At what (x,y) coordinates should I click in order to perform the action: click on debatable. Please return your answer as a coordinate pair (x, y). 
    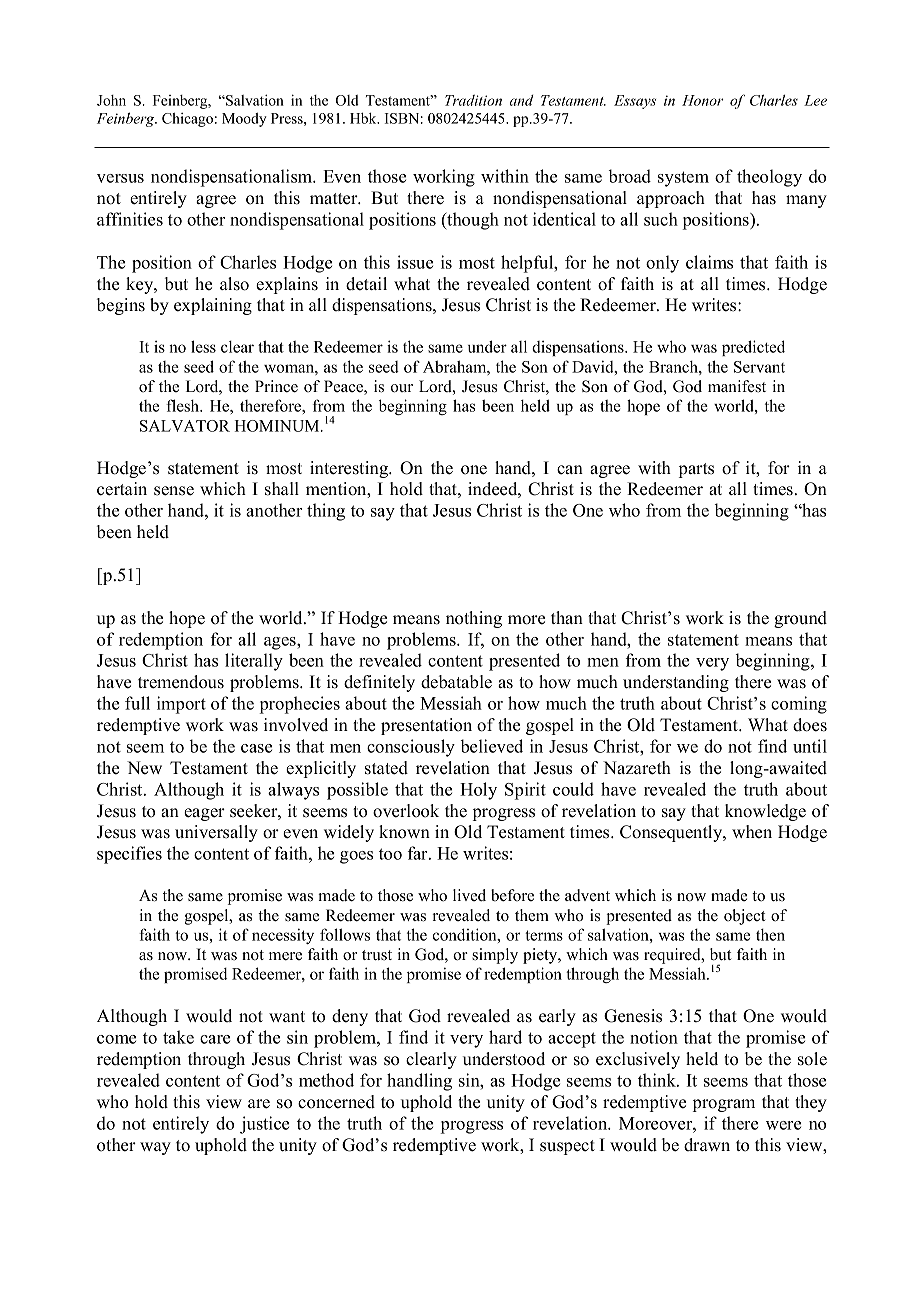
    Looking at the image, I should click on (456, 682).
